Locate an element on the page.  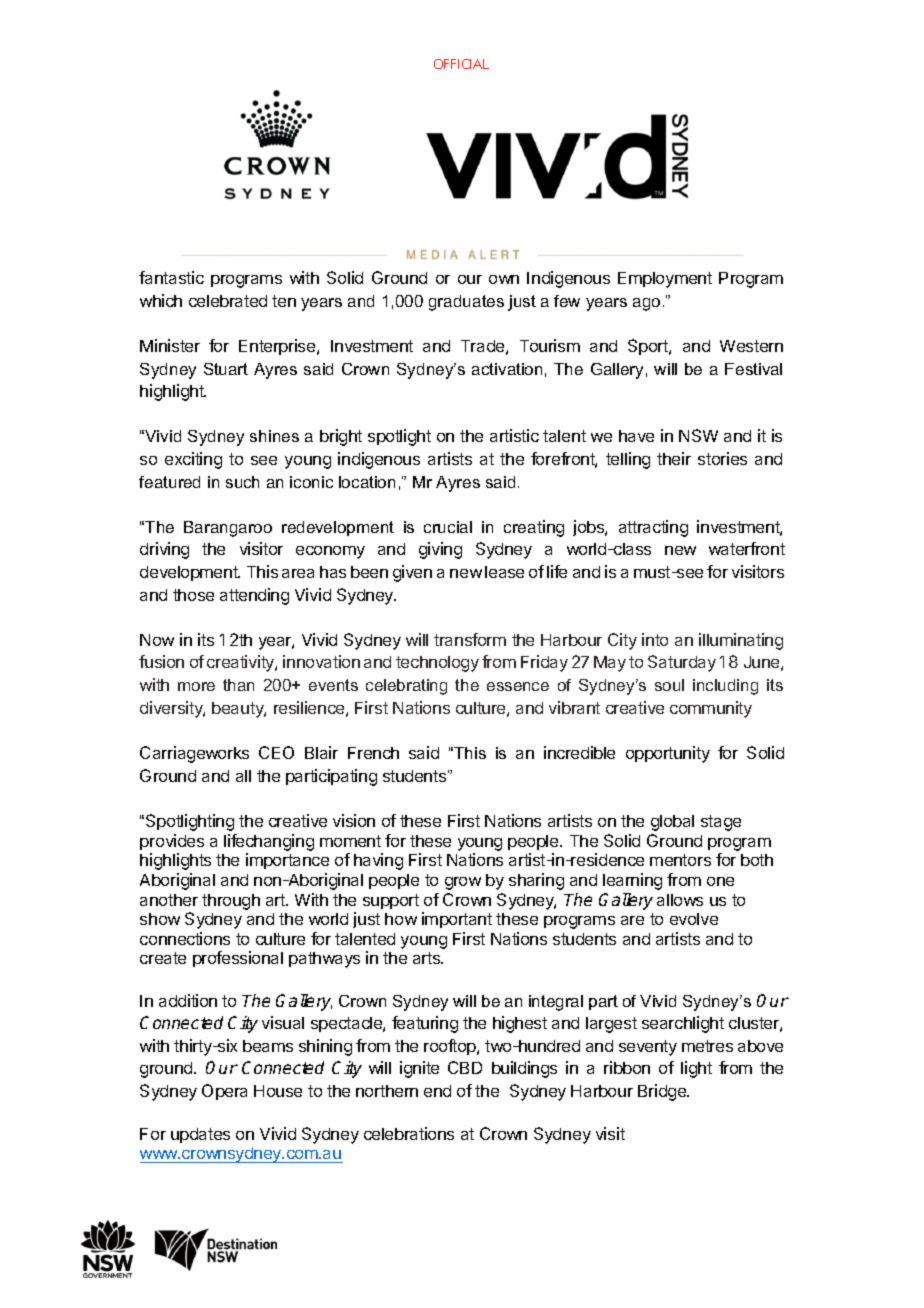
Employment is located at coordinates (665, 280).
